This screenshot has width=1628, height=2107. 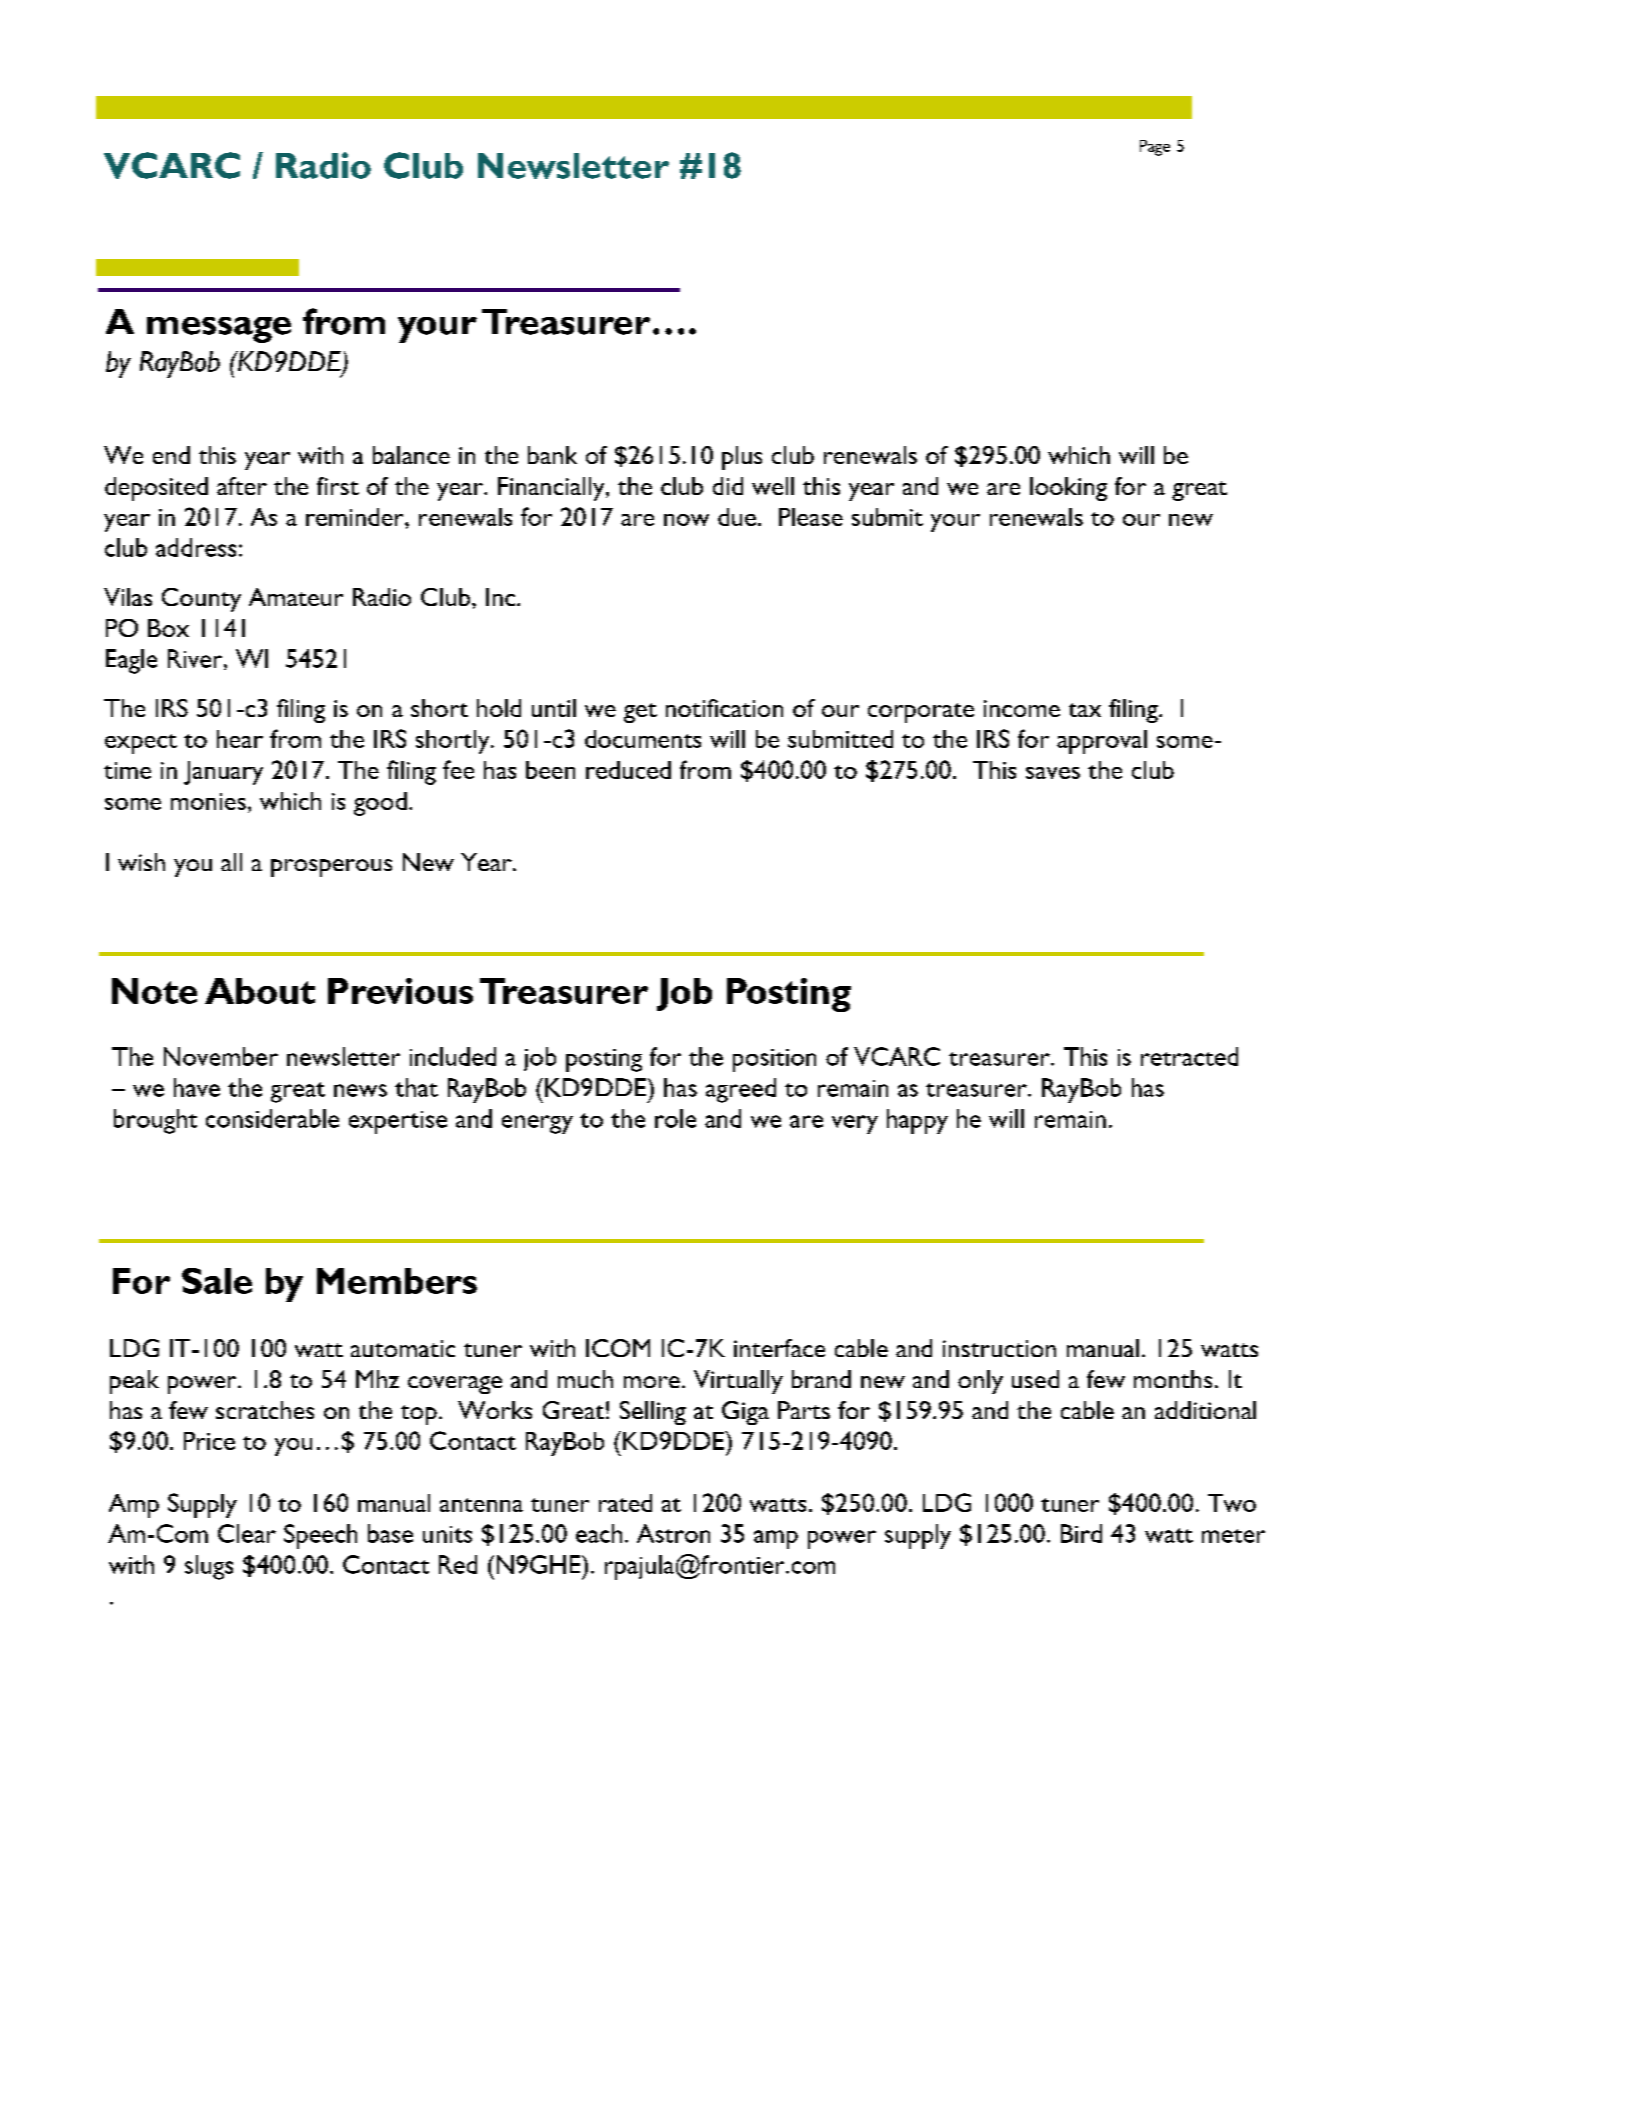 I want to click on Bird, so click(x=1081, y=1533).
